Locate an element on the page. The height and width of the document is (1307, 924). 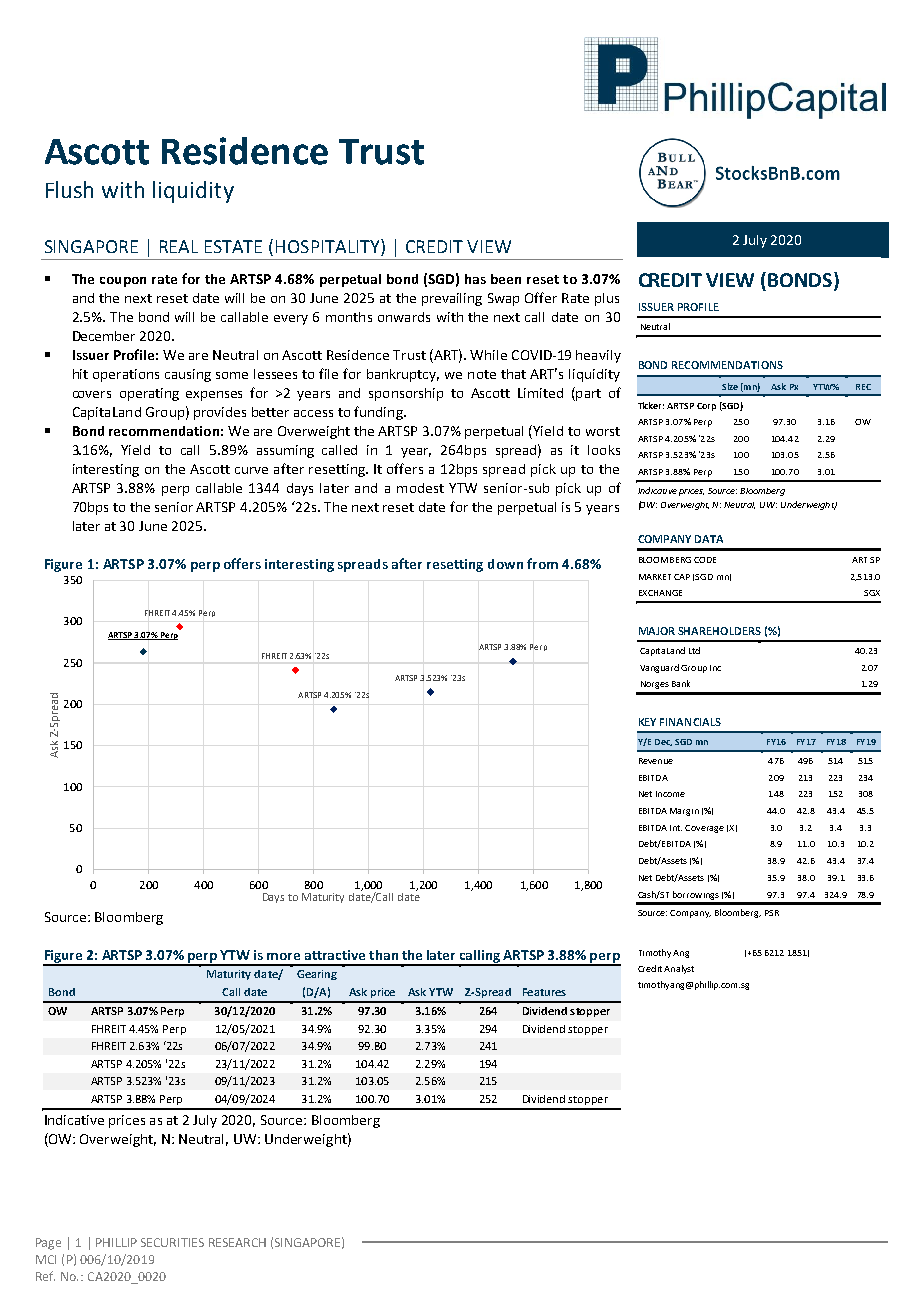
more is located at coordinates (283, 956).
